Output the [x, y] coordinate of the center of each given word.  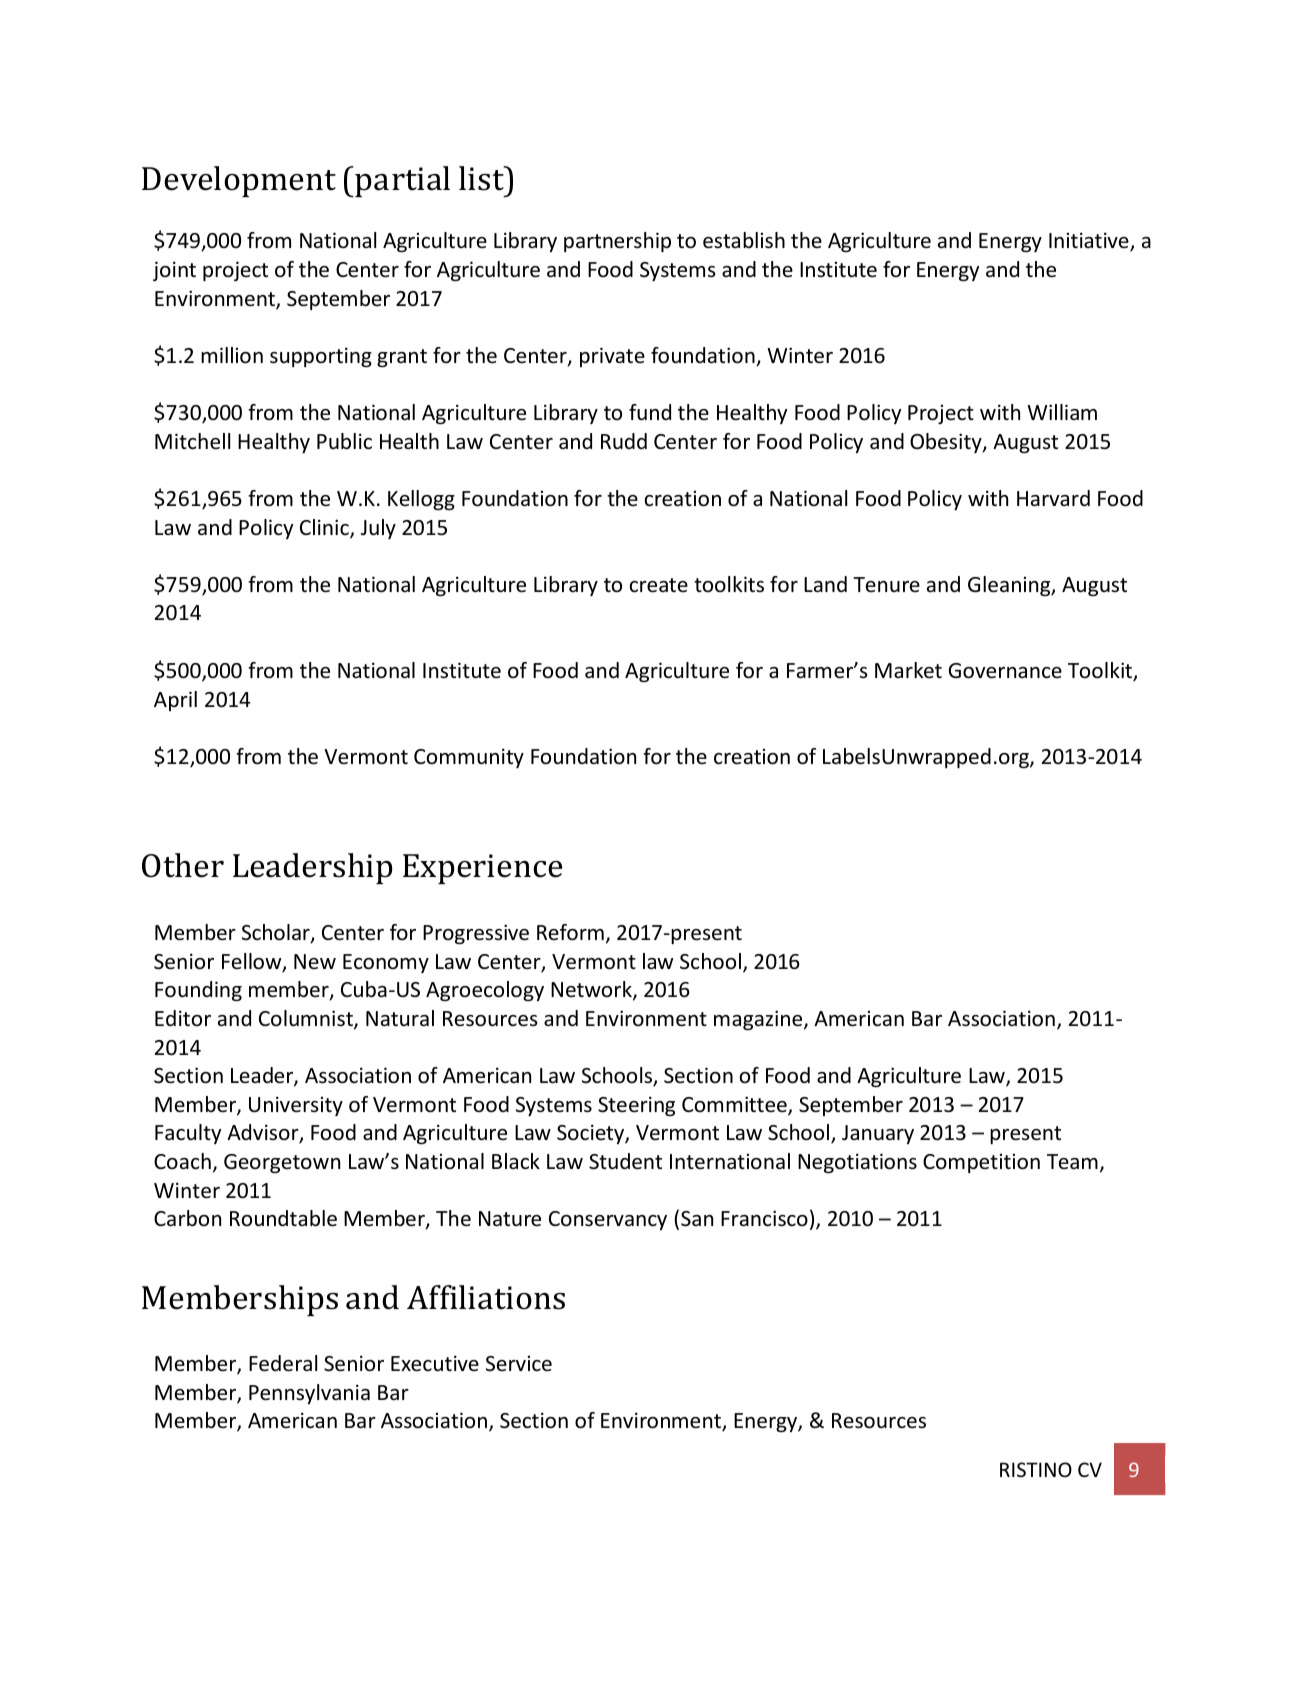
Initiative [1090, 242]
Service [519, 1364]
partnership [617, 242]
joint [174, 271]
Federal [283, 1363]
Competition [981, 1163]
